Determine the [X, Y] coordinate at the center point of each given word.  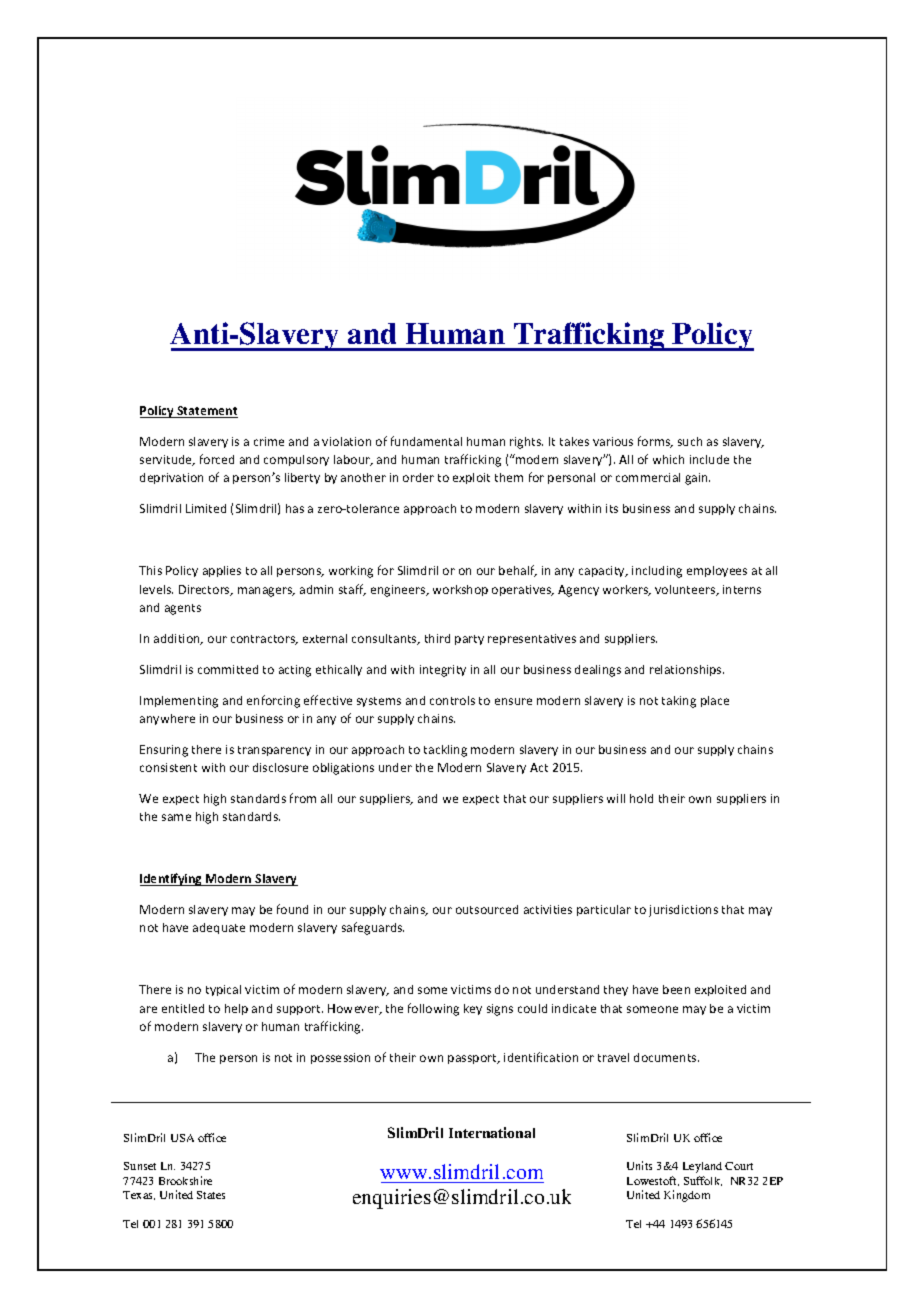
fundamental [426, 441]
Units [639, 1165]
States [211, 1195]
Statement [206, 412]
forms [655, 442]
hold [641, 798]
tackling [445, 751]
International [492, 1132]
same [176, 817]
